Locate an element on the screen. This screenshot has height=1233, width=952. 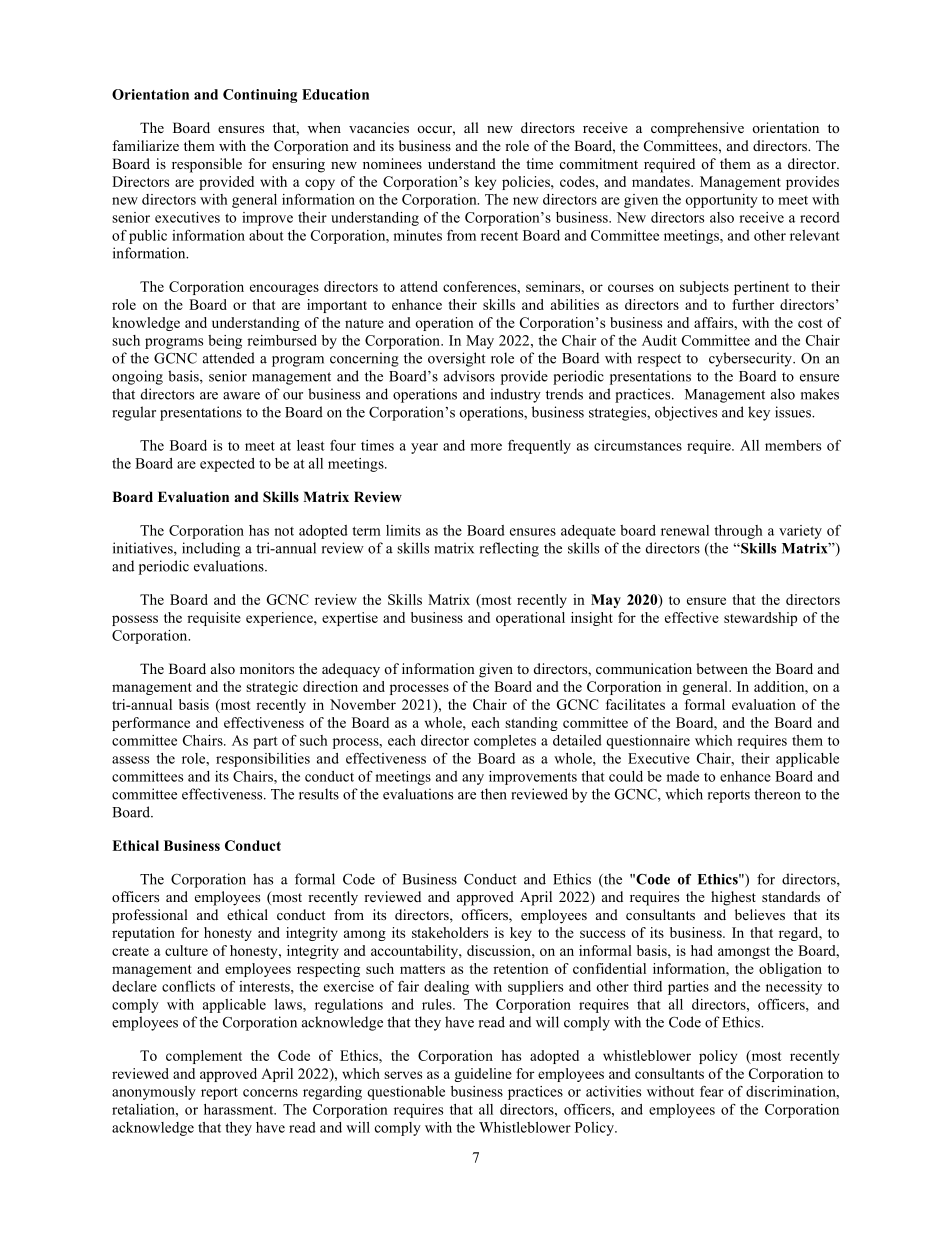
more is located at coordinates (486, 447).
